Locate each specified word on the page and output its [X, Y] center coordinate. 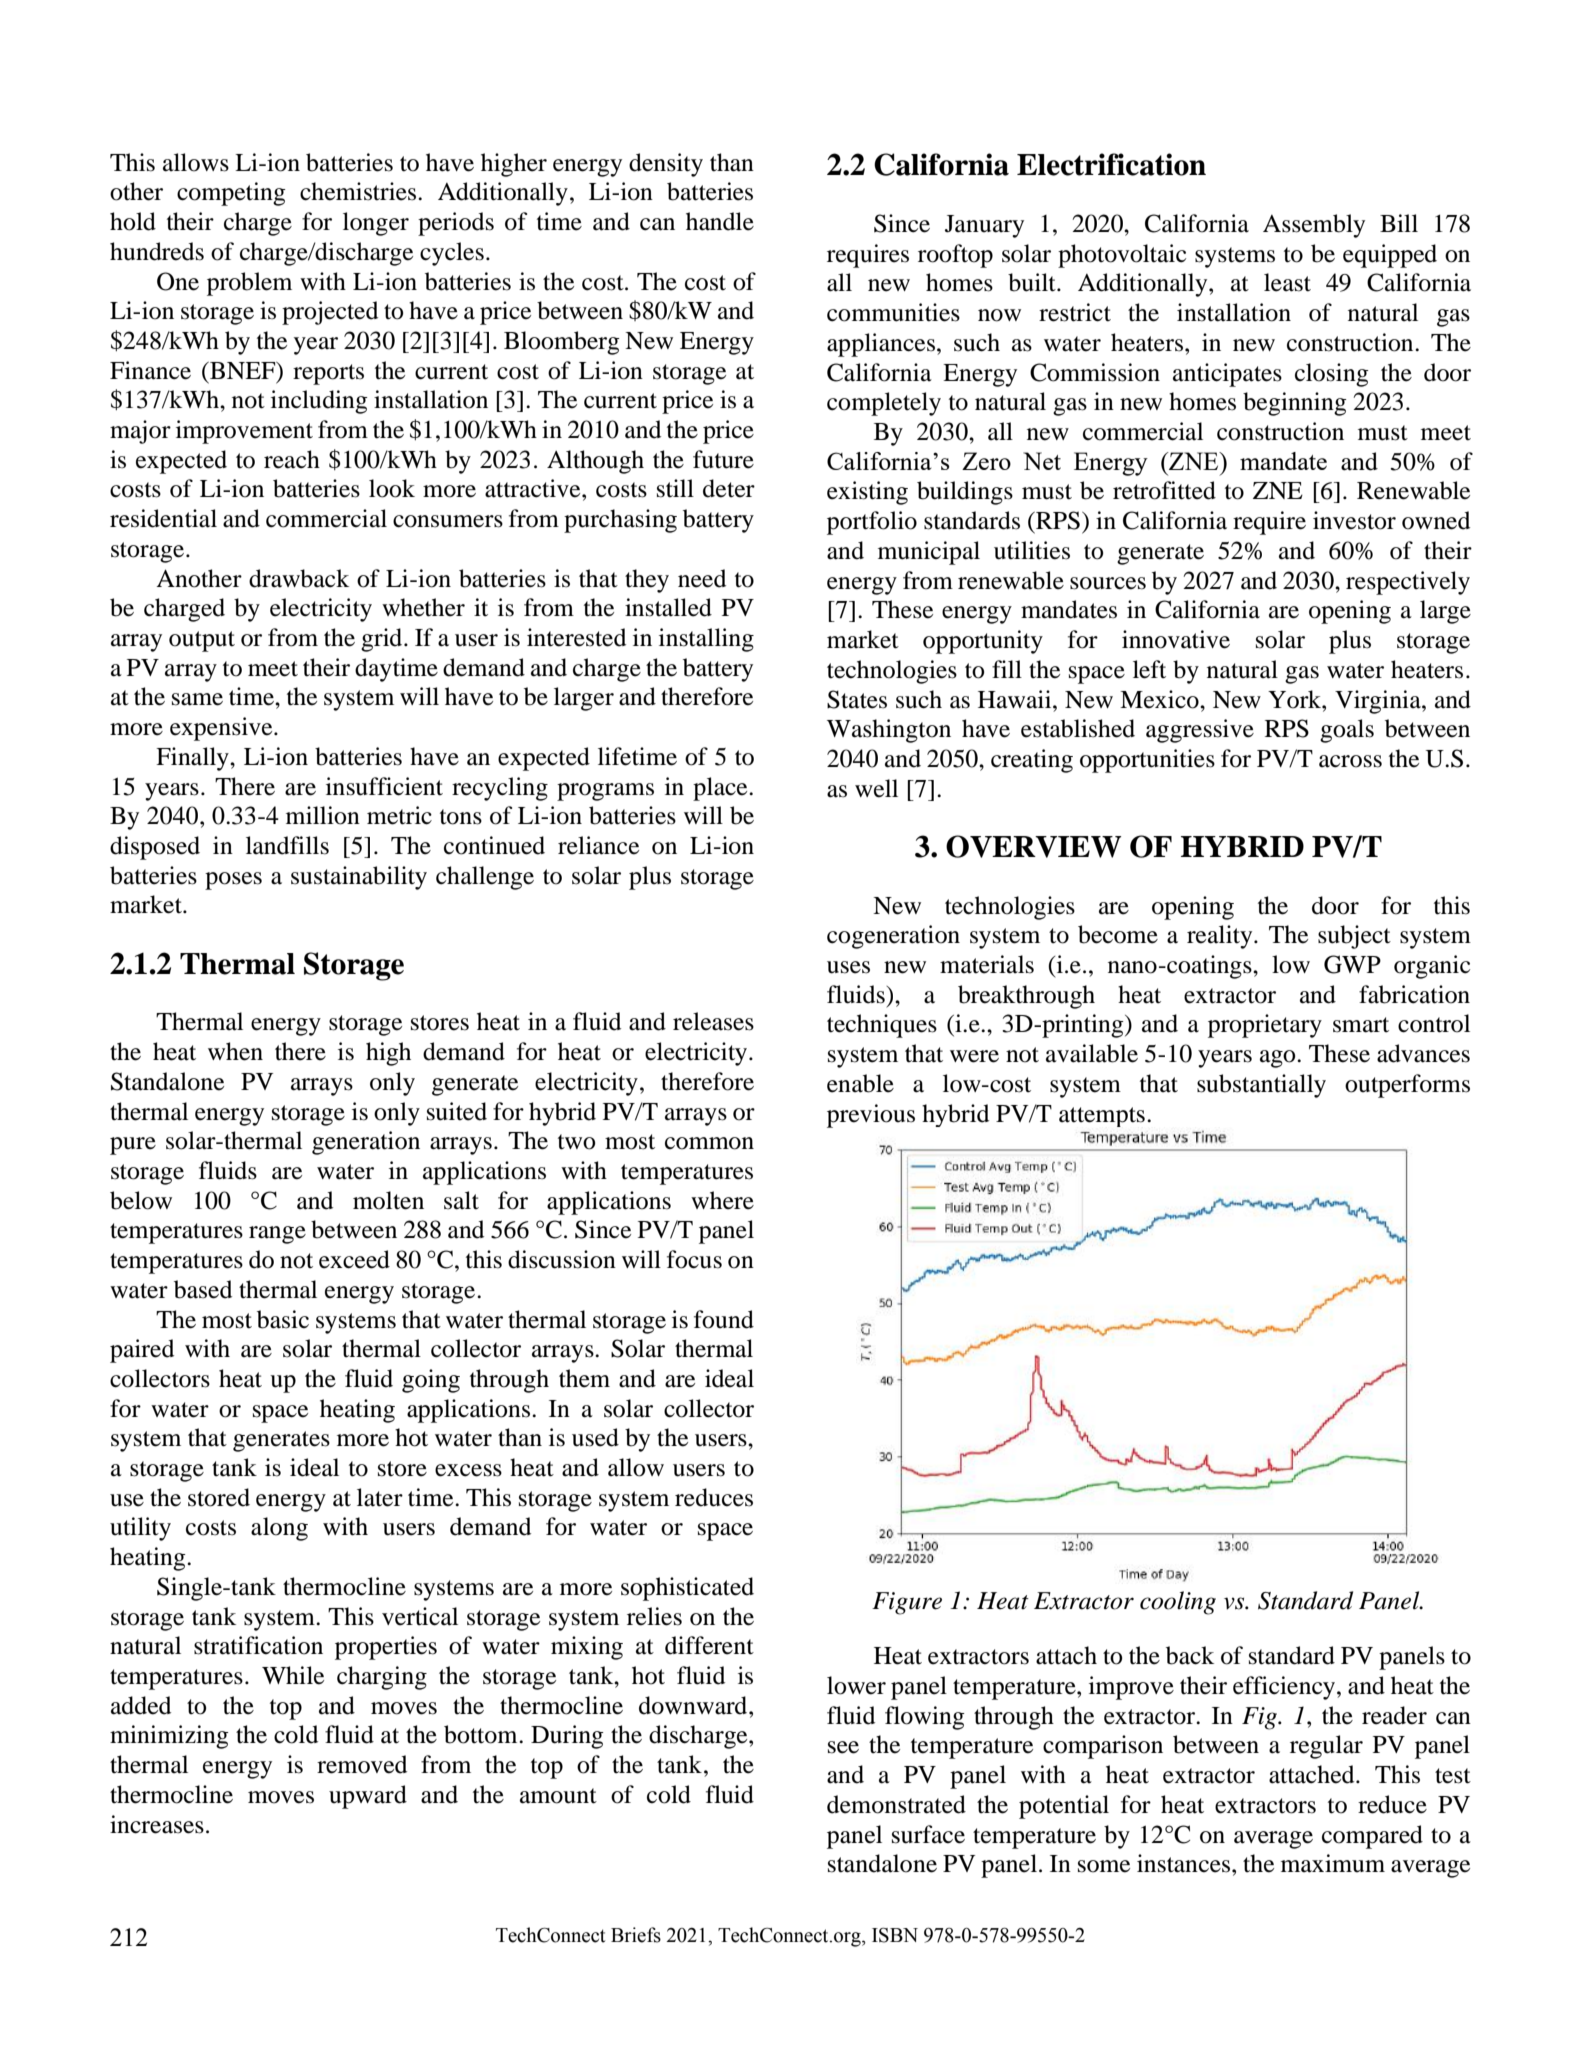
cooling [1178, 1603]
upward [368, 1797]
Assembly [1314, 226]
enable [860, 1083]
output [202, 641]
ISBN [895, 1935]
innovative [1176, 639]
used [595, 1437]
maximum [1333, 1863]
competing [231, 194]
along [279, 1529]
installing [706, 640]
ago [1279, 1059]
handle [720, 221]
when [235, 1051]
